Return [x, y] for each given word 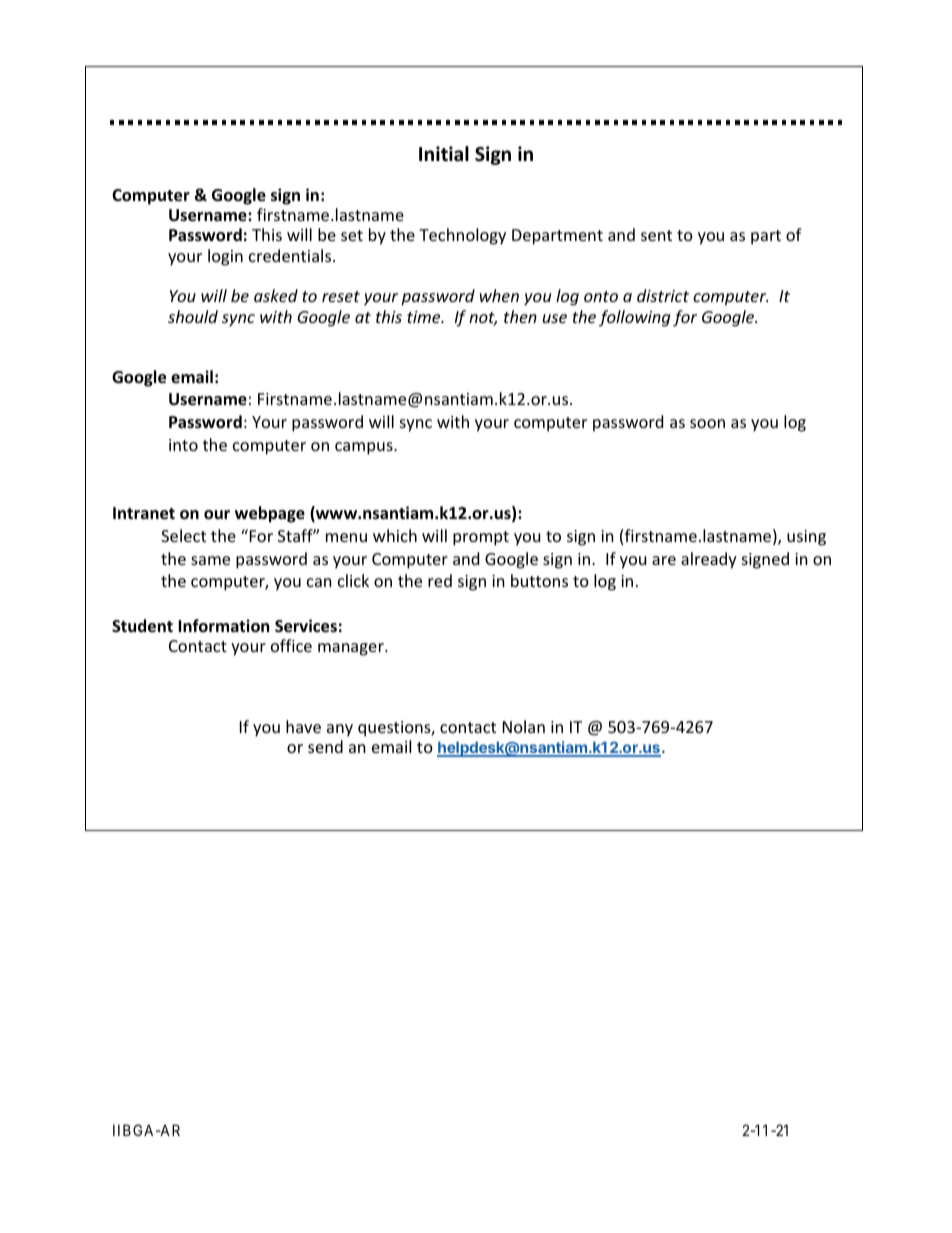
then [520, 316]
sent [656, 235]
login [225, 257]
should [193, 316]
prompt [481, 538]
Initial [444, 154]
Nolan [524, 726]
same [210, 560]
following [634, 318]
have [303, 726]
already [709, 560]
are [664, 560]
